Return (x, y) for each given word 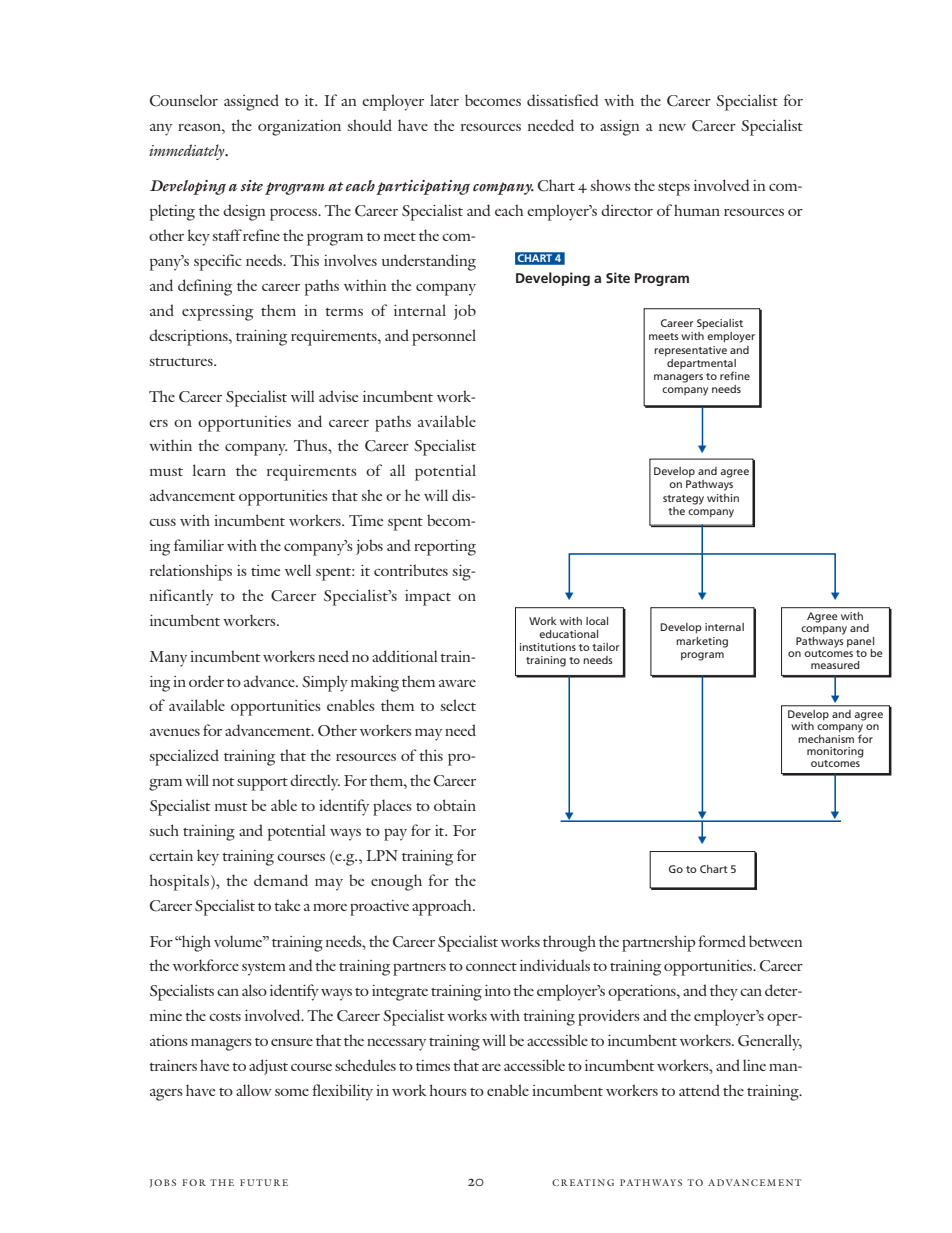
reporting (445, 548)
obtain (455, 805)
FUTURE (264, 1182)
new (672, 127)
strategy (683, 500)
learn (209, 470)
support (262, 784)
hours (448, 1090)
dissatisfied (563, 100)
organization (299, 128)
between (776, 941)
